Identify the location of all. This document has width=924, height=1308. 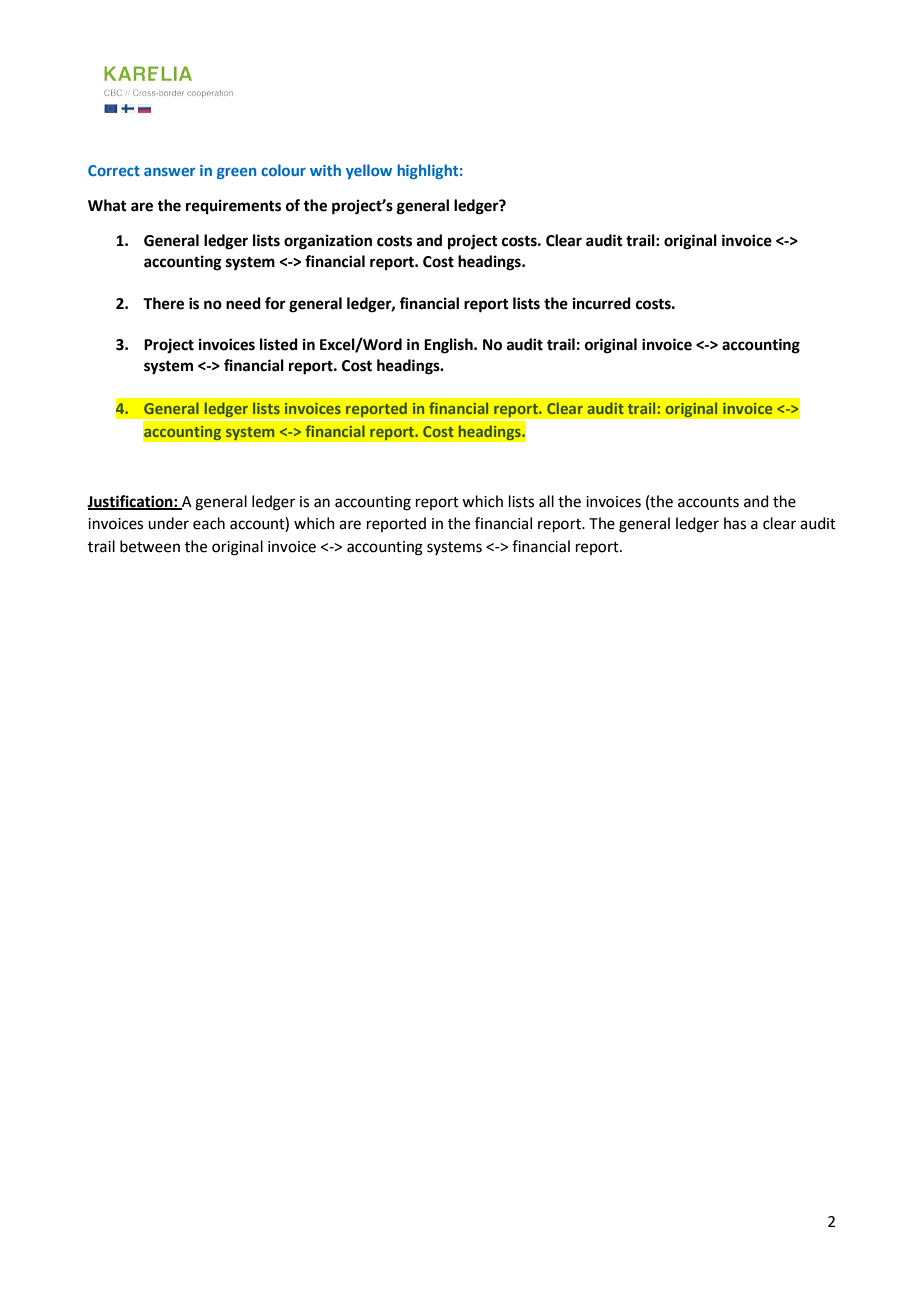
(546, 501).
